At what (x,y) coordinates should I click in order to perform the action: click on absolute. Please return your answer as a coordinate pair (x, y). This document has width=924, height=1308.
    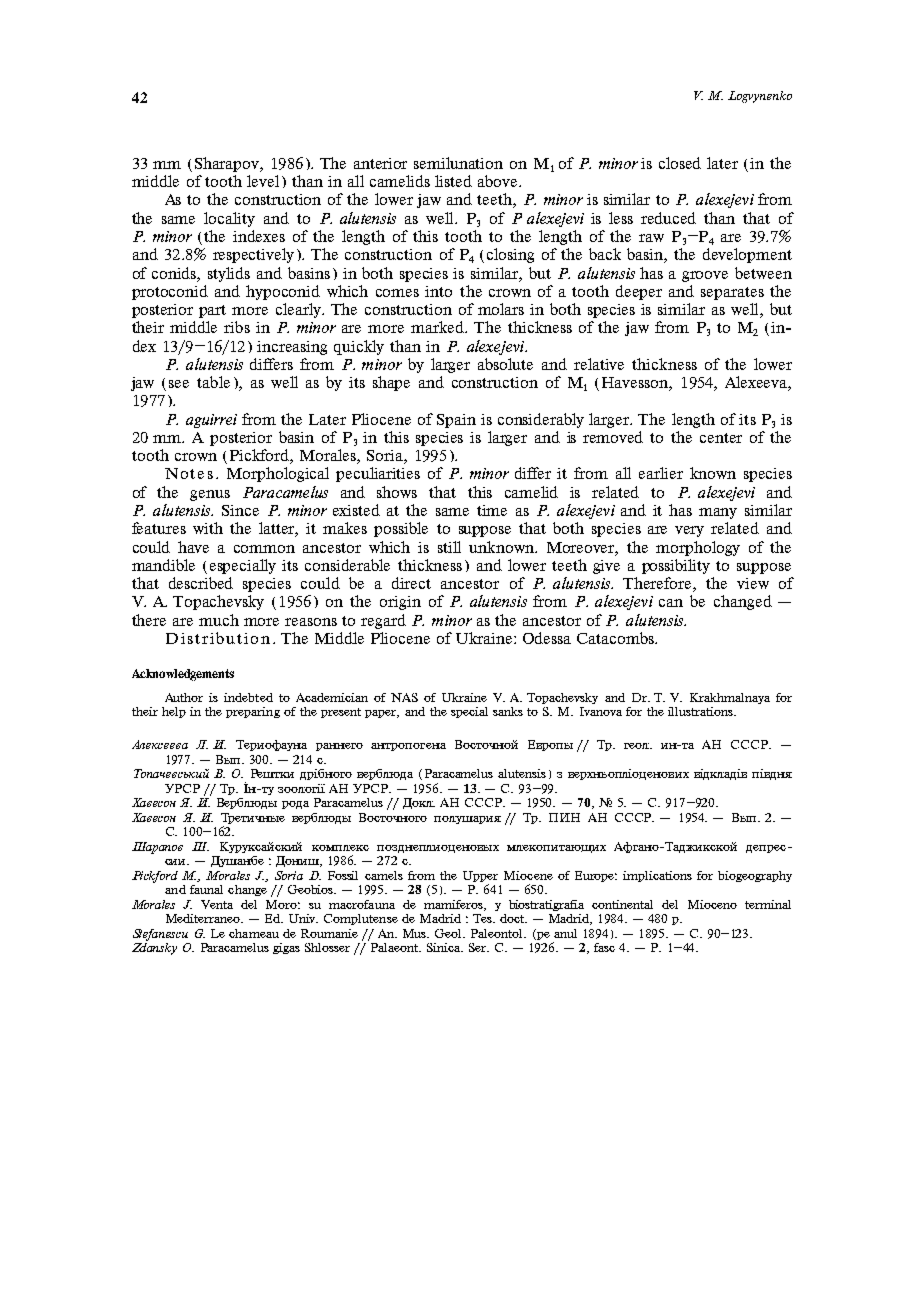
    Looking at the image, I should click on (505, 364).
